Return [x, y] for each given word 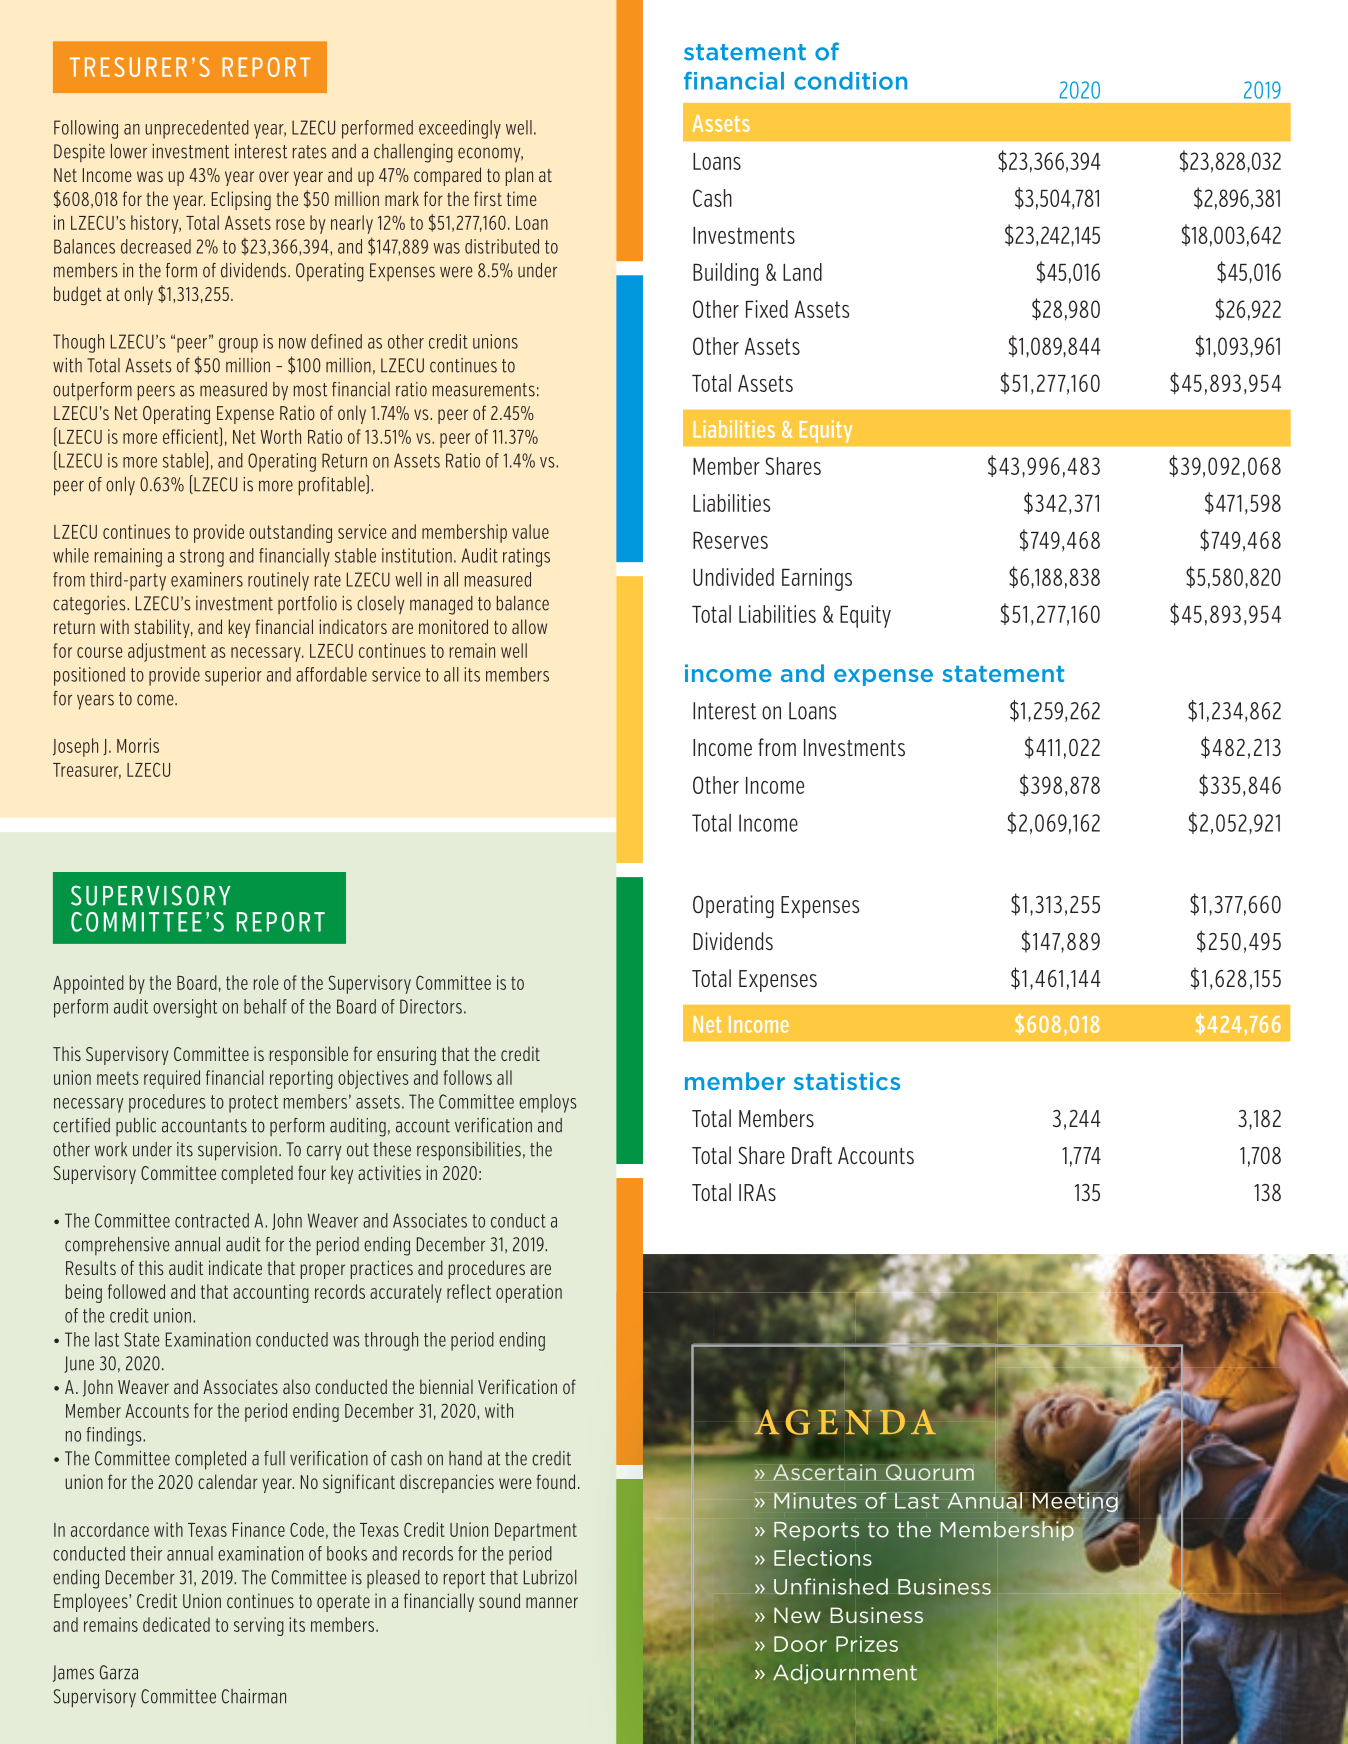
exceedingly [460, 129]
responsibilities [469, 1151]
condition [850, 81]
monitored [453, 626]
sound [499, 1600]
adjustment [167, 652]
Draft [812, 1155]
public [136, 1127]
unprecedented [197, 129]
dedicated [176, 1624]
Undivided [733, 577]
